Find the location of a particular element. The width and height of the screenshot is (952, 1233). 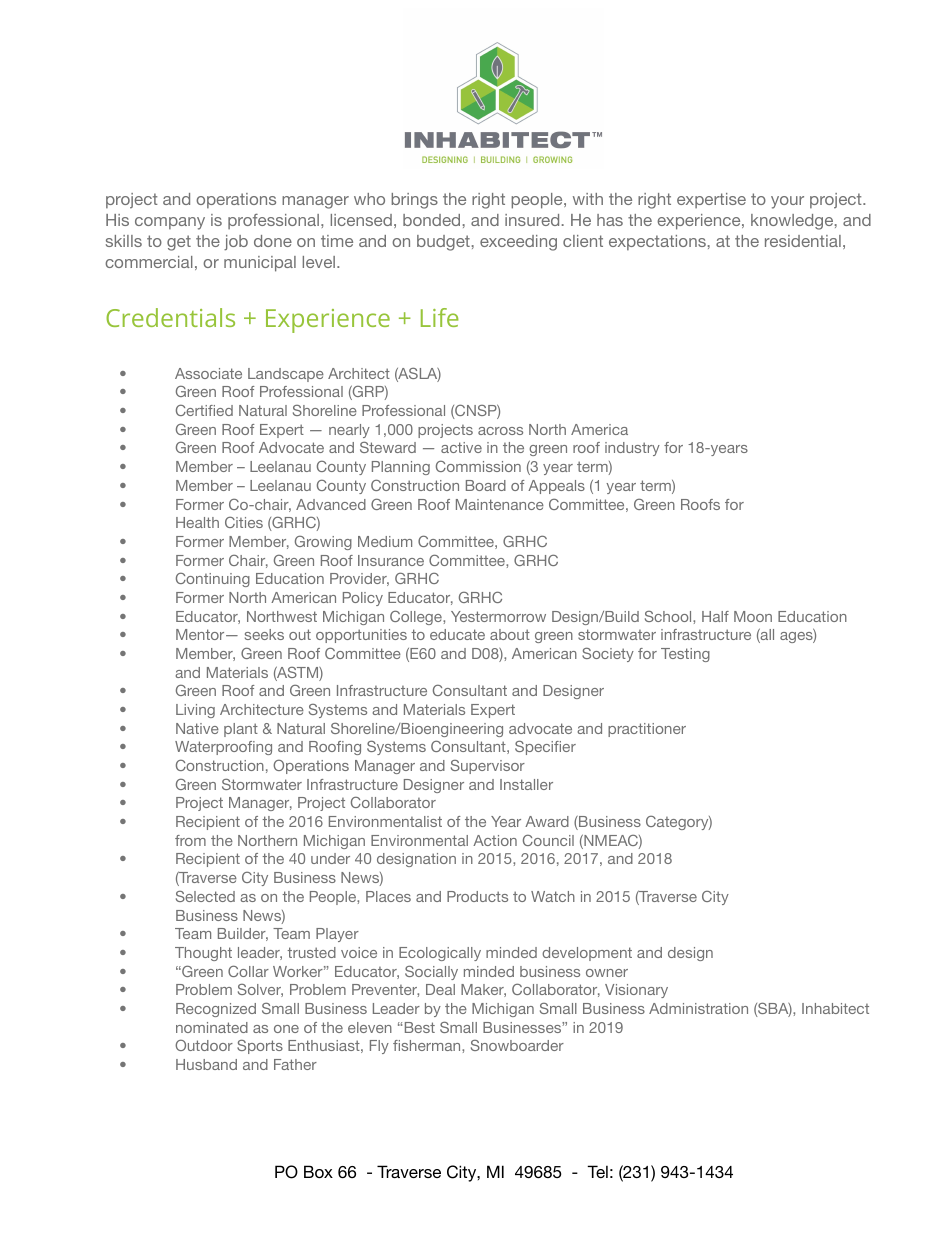

Husband is located at coordinates (206, 1064).
